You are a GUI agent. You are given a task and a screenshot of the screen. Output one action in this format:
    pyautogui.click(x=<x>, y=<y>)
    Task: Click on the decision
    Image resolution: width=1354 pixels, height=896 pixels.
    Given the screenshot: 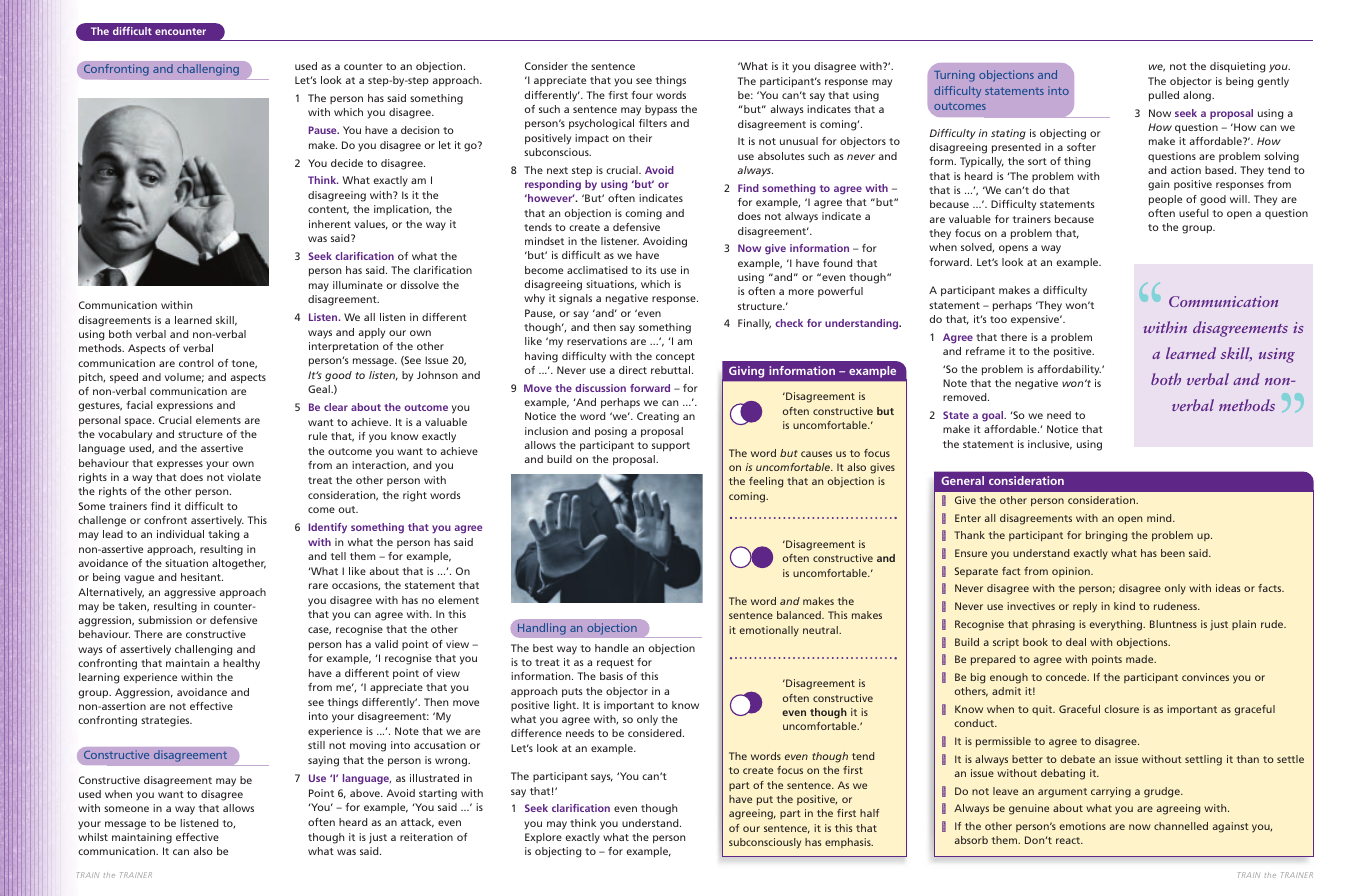 What is the action you would take?
    pyautogui.click(x=420, y=130)
